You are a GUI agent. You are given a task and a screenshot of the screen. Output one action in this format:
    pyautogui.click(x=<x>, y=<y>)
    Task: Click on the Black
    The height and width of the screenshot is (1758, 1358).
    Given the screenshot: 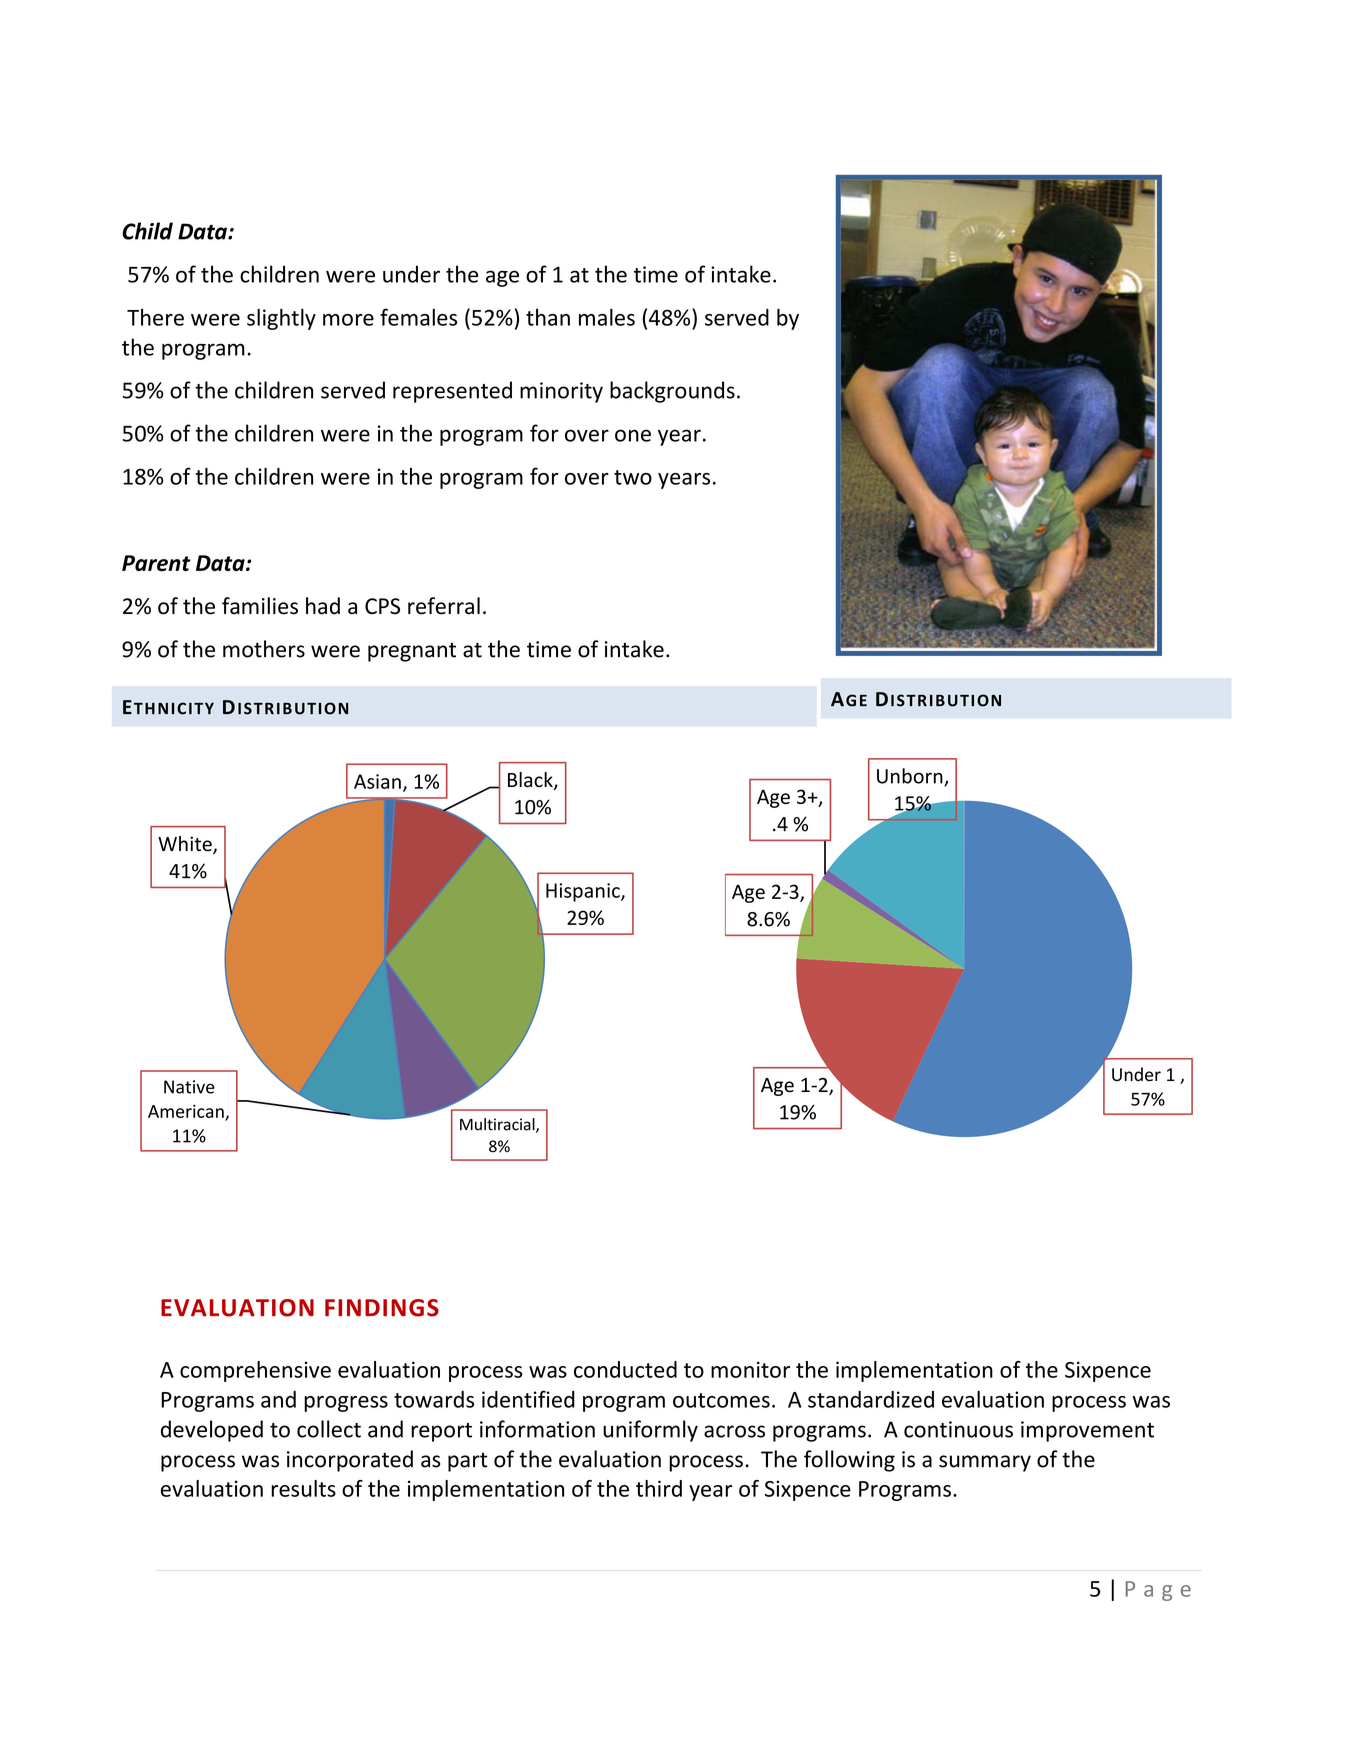 What is the action you would take?
    pyautogui.click(x=531, y=781)
